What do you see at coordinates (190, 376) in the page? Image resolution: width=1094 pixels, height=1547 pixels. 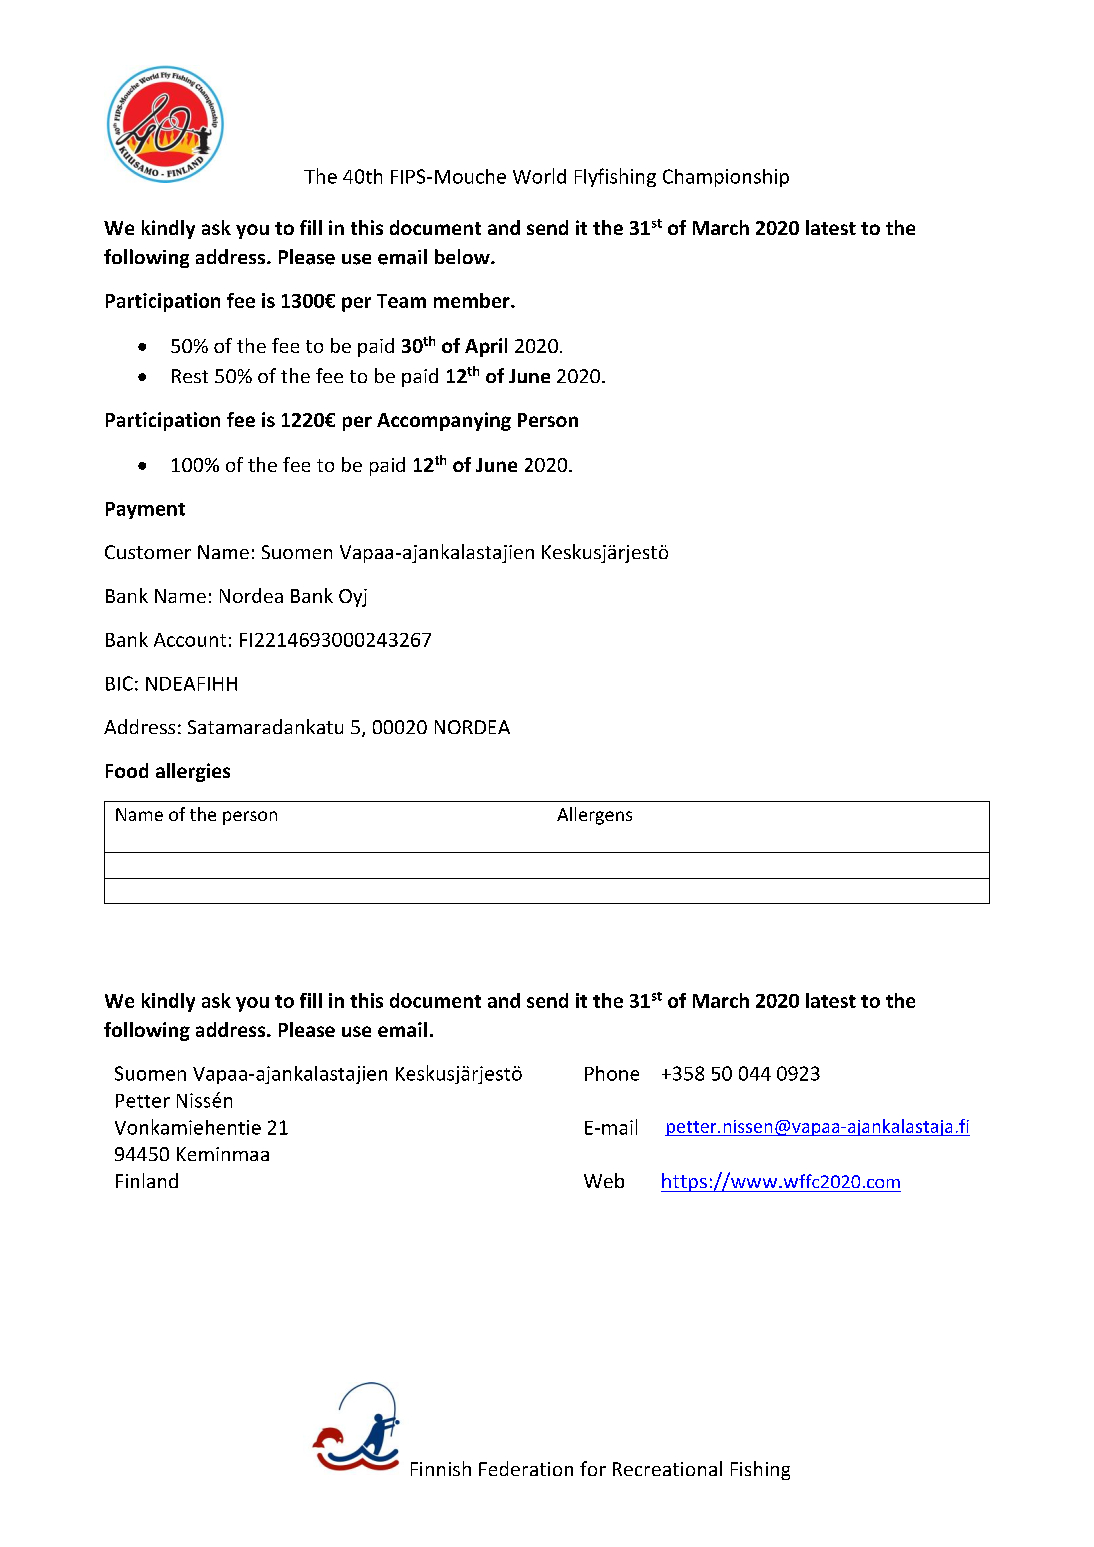 I see `Rest` at bounding box center [190, 376].
